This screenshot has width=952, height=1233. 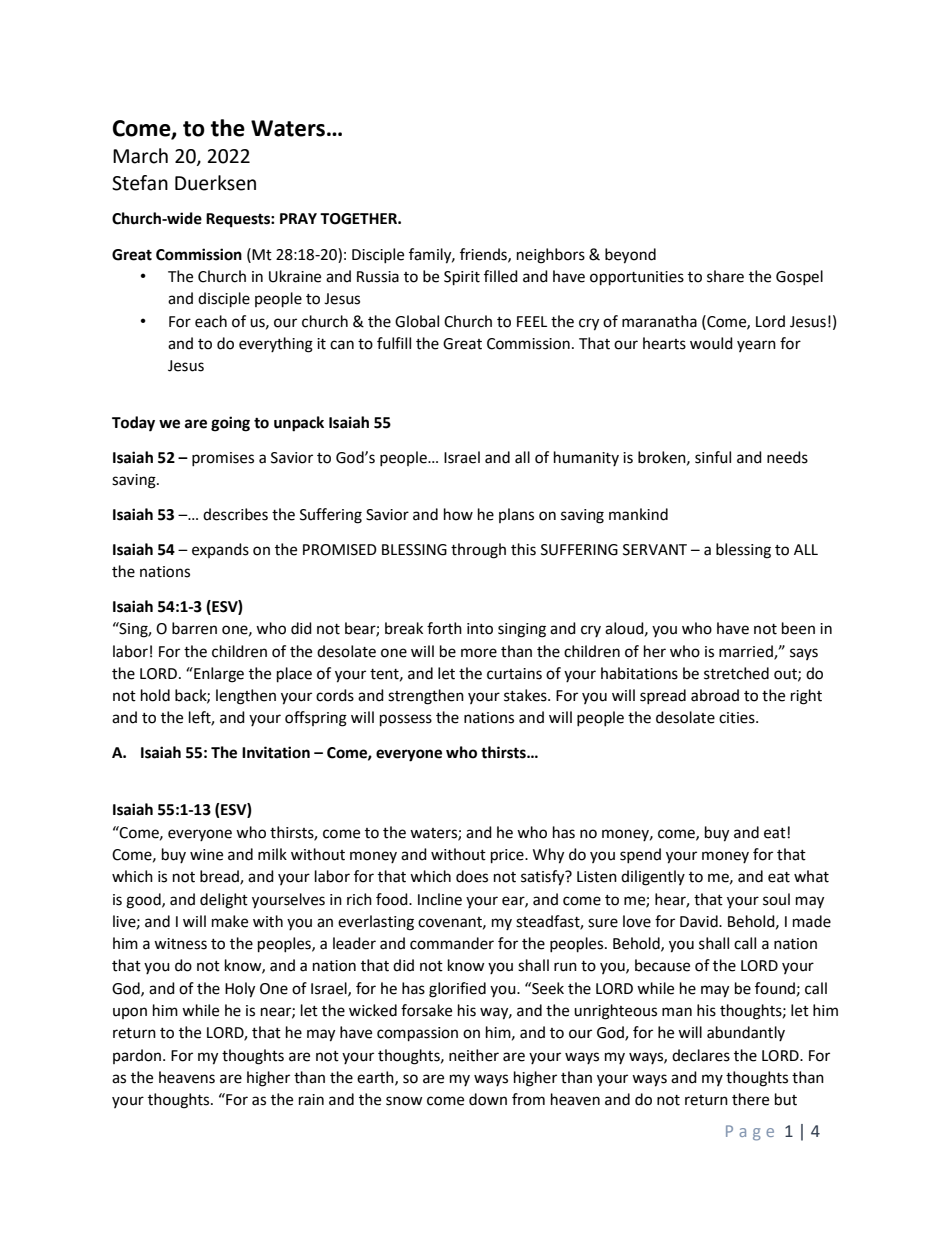 I want to click on barren, so click(x=194, y=628).
